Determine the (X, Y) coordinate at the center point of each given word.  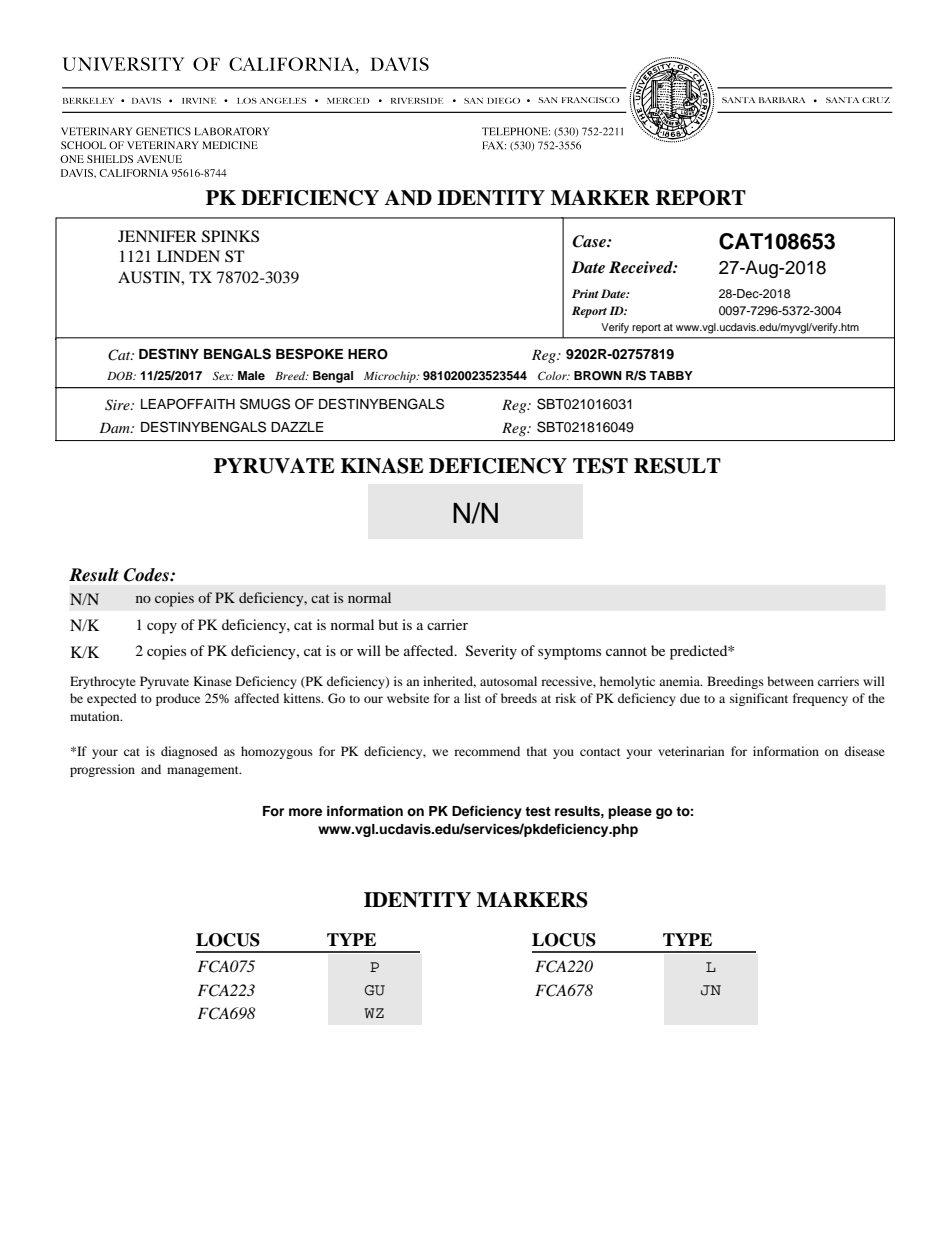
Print (585, 293)
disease (865, 751)
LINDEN (188, 256)
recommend (487, 751)
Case (590, 241)
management (204, 771)
